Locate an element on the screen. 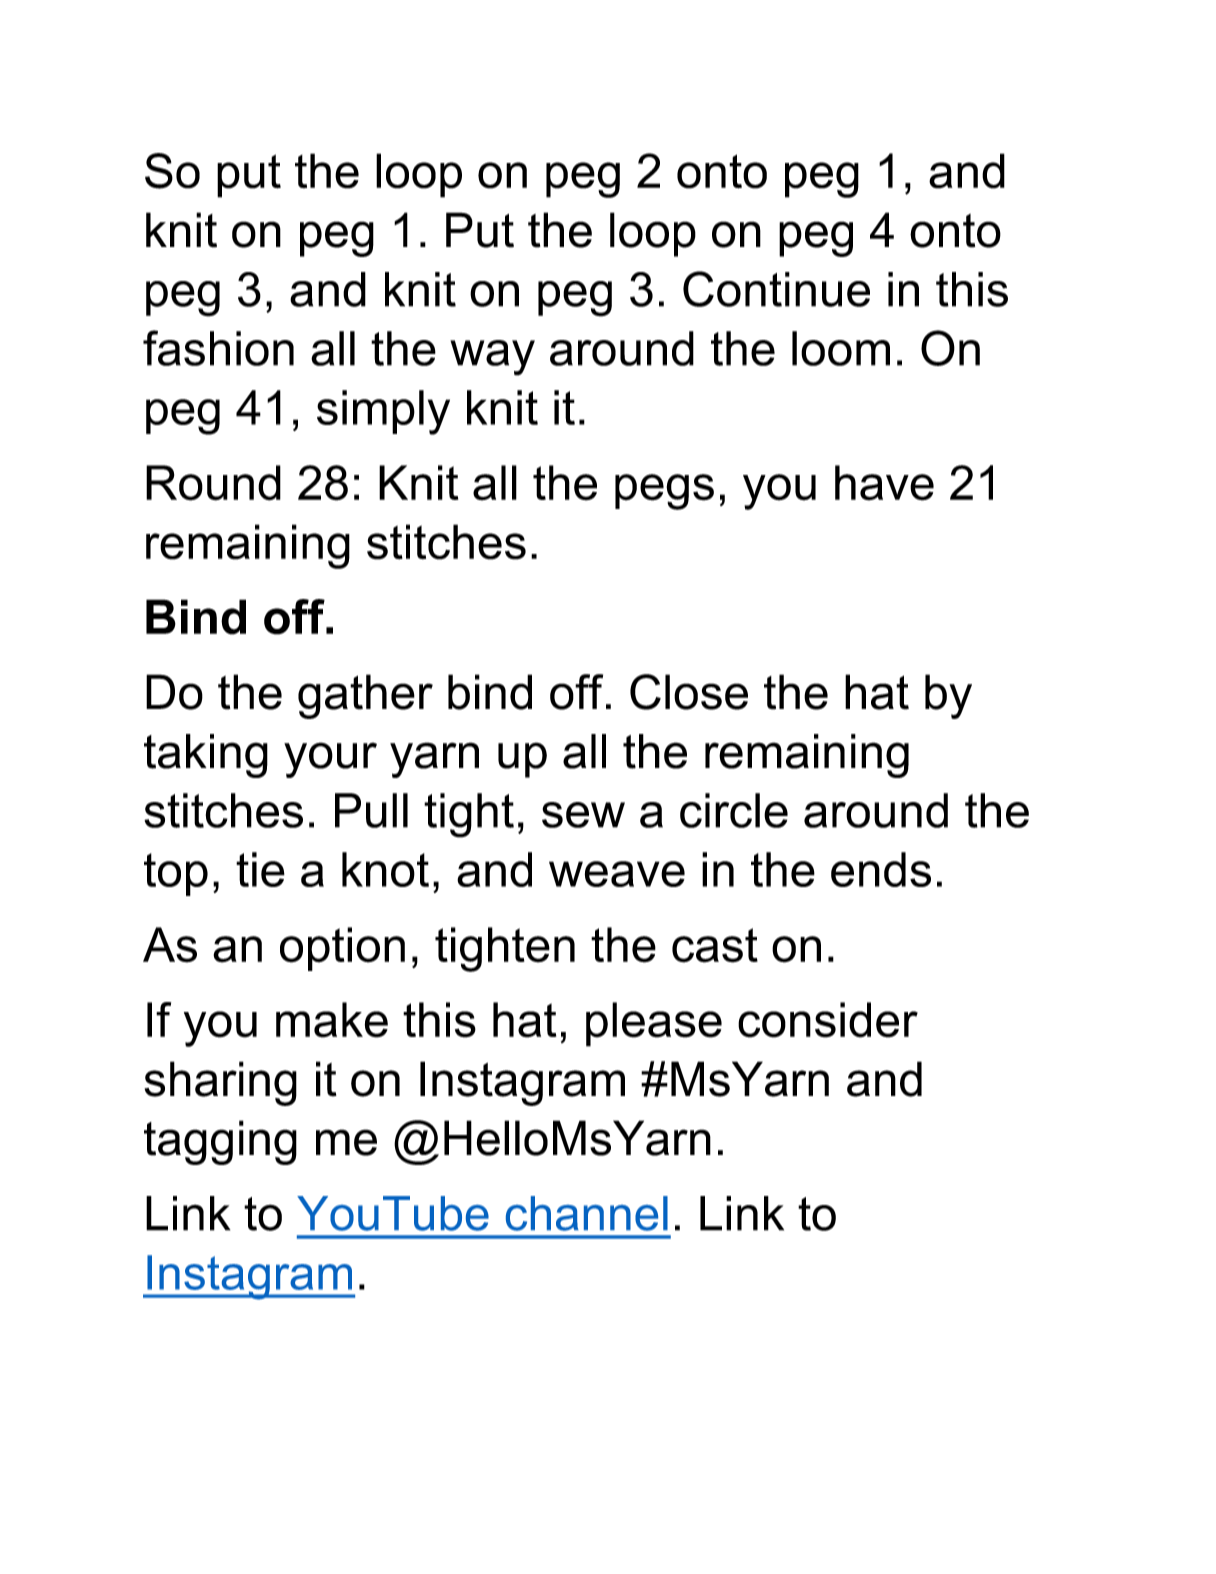 The width and height of the screenshot is (1216, 1574). Continue is located at coordinates (776, 289).
